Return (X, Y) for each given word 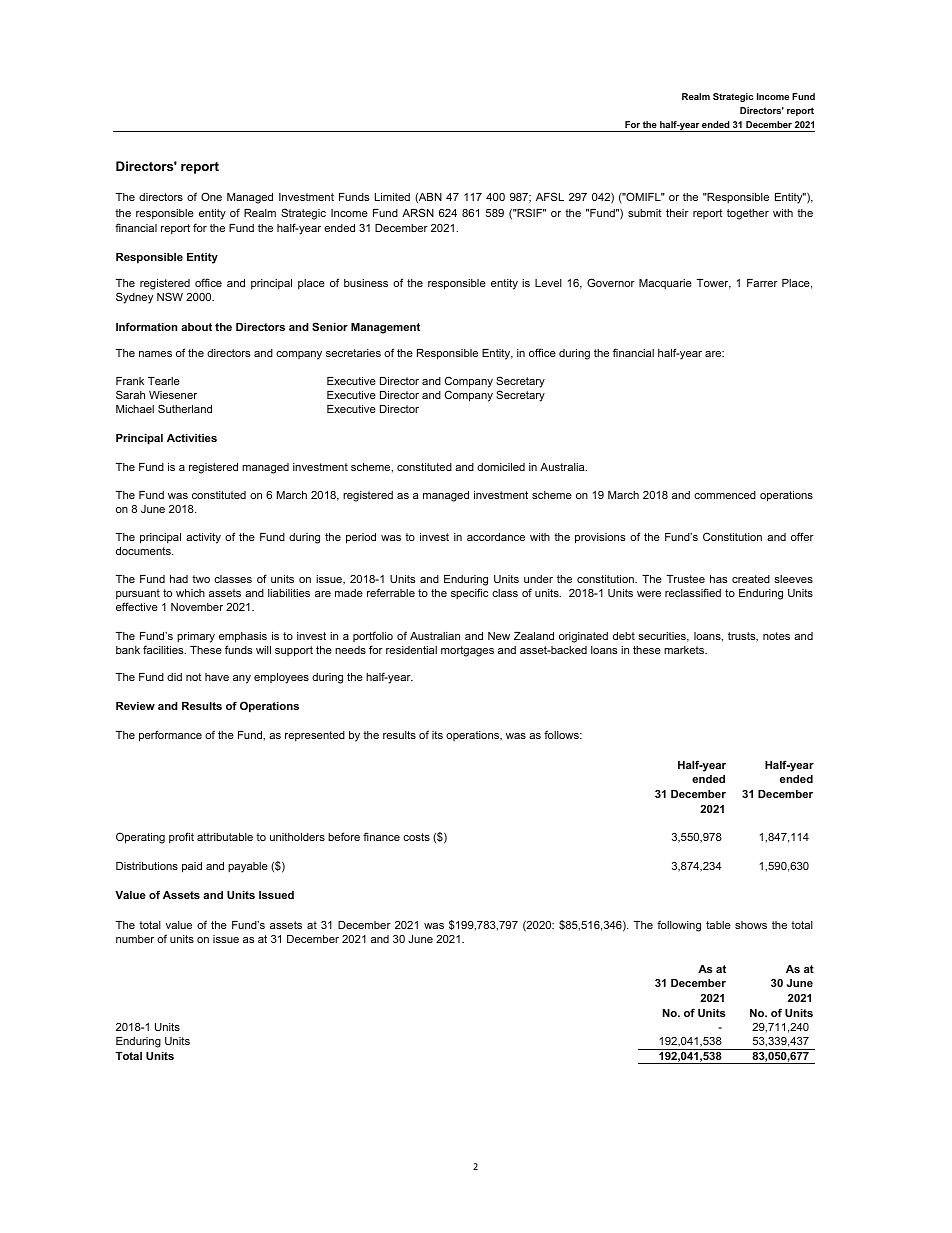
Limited (392, 197)
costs (416, 837)
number (135, 939)
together (748, 214)
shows (751, 925)
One (211, 196)
